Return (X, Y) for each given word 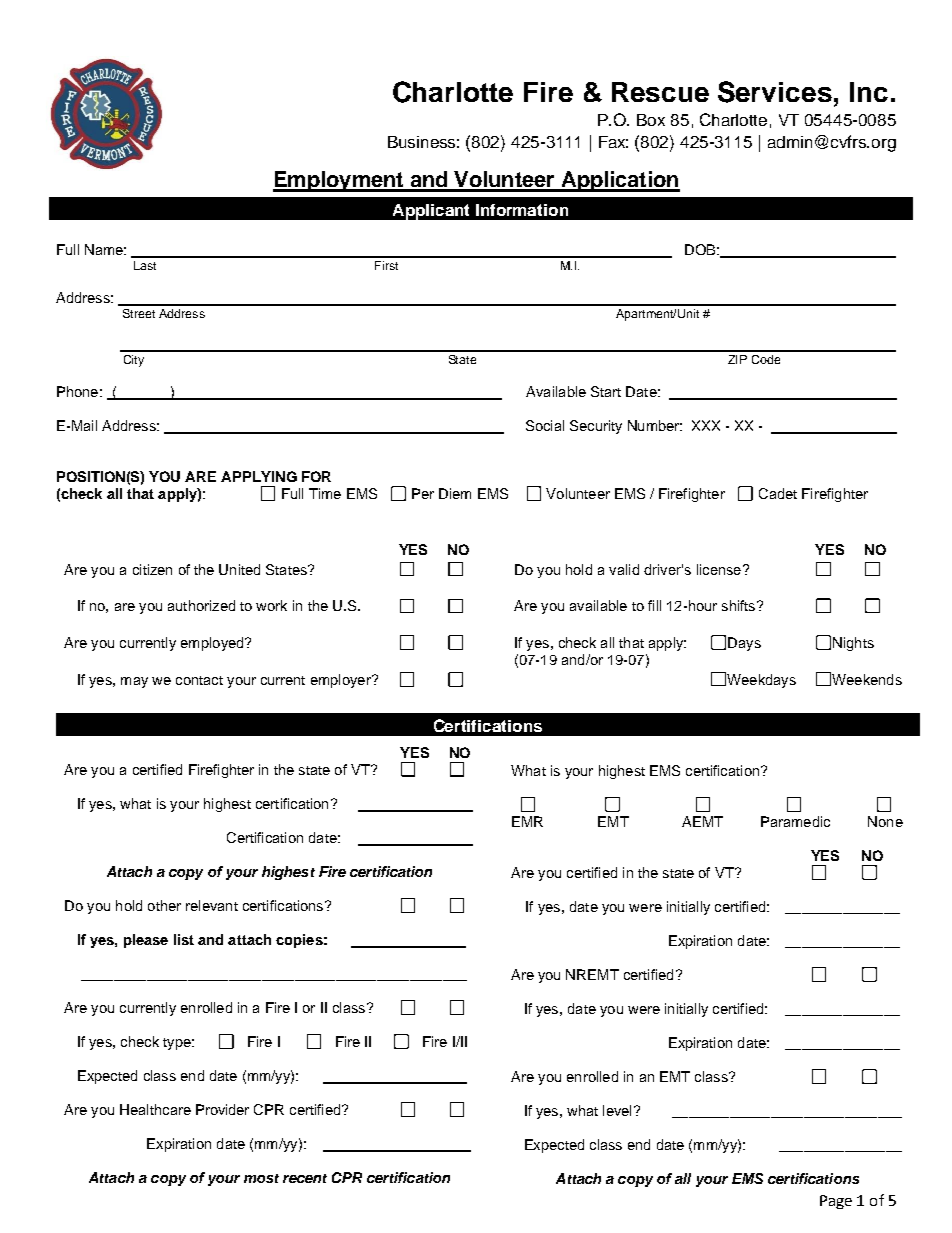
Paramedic (795, 821)
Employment (339, 181)
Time (325, 493)
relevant (212, 905)
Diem (455, 493)
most (261, 1178)
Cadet (778, 493)
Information (522, 210)
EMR (527, 821)
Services (775, 92)
